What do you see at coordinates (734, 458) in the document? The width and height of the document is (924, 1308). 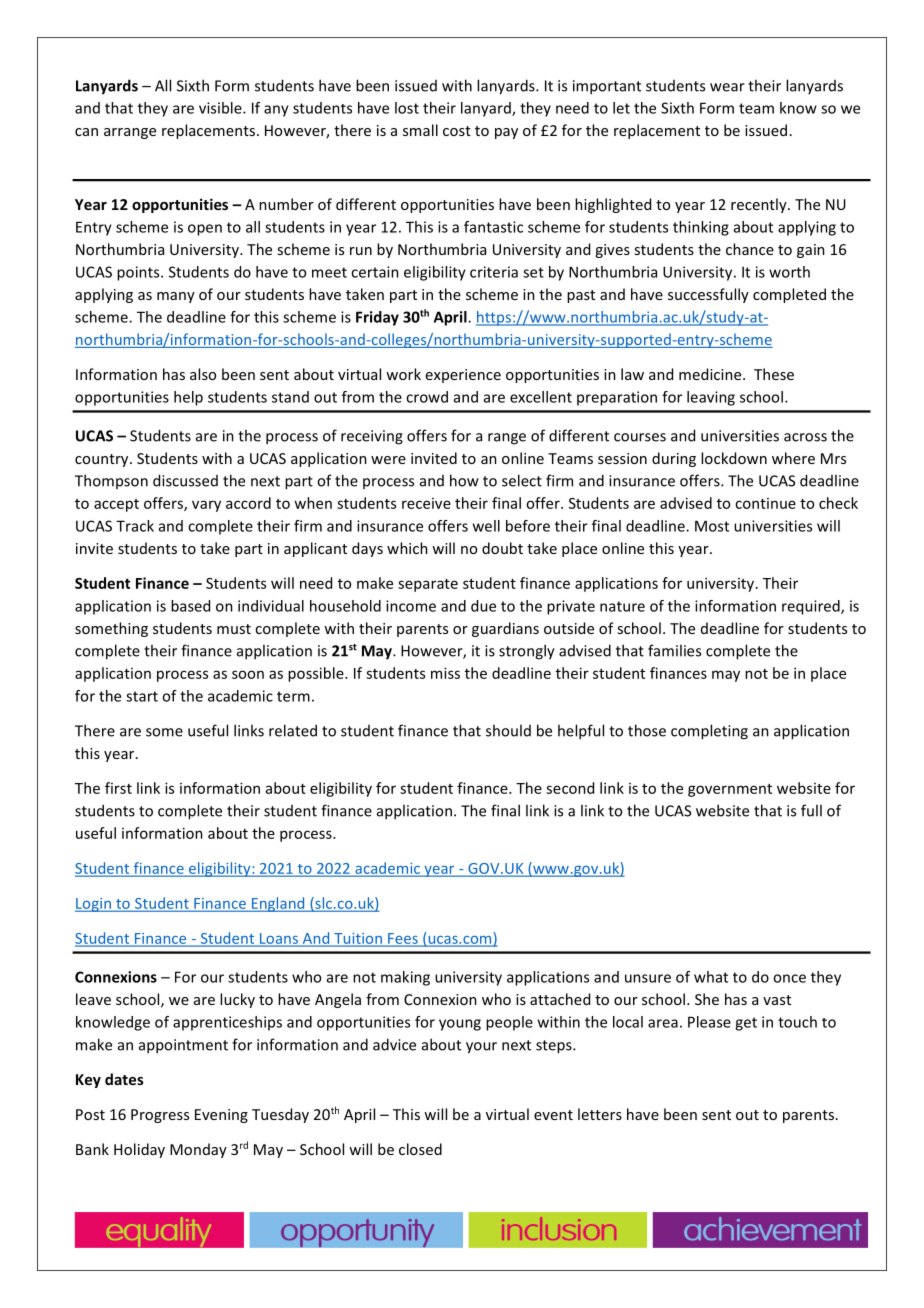 I see `lockdown` at bounding box center [734, 458].
